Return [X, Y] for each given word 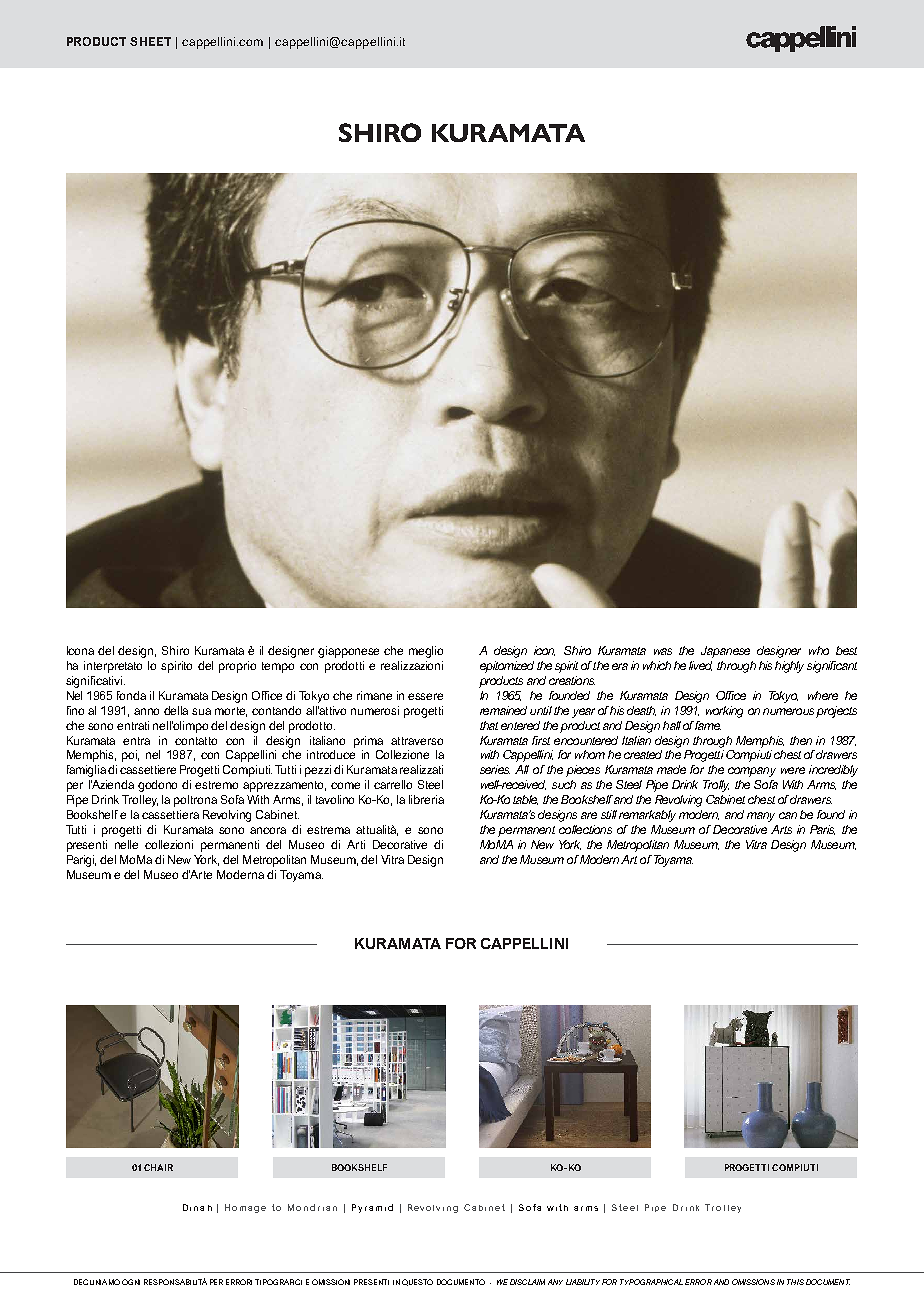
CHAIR [158, 1167]
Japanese [725, 652]
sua [201, 711]
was [663, 651]
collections [585, 829]
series [495, 769]
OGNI [131, 1282]
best [846, 650]
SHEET [150, 41]
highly [789, 667]
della [176, 710]
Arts [781, 829]
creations [572, 680]
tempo [278, 667]
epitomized [507, 667]
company [752, 772]
